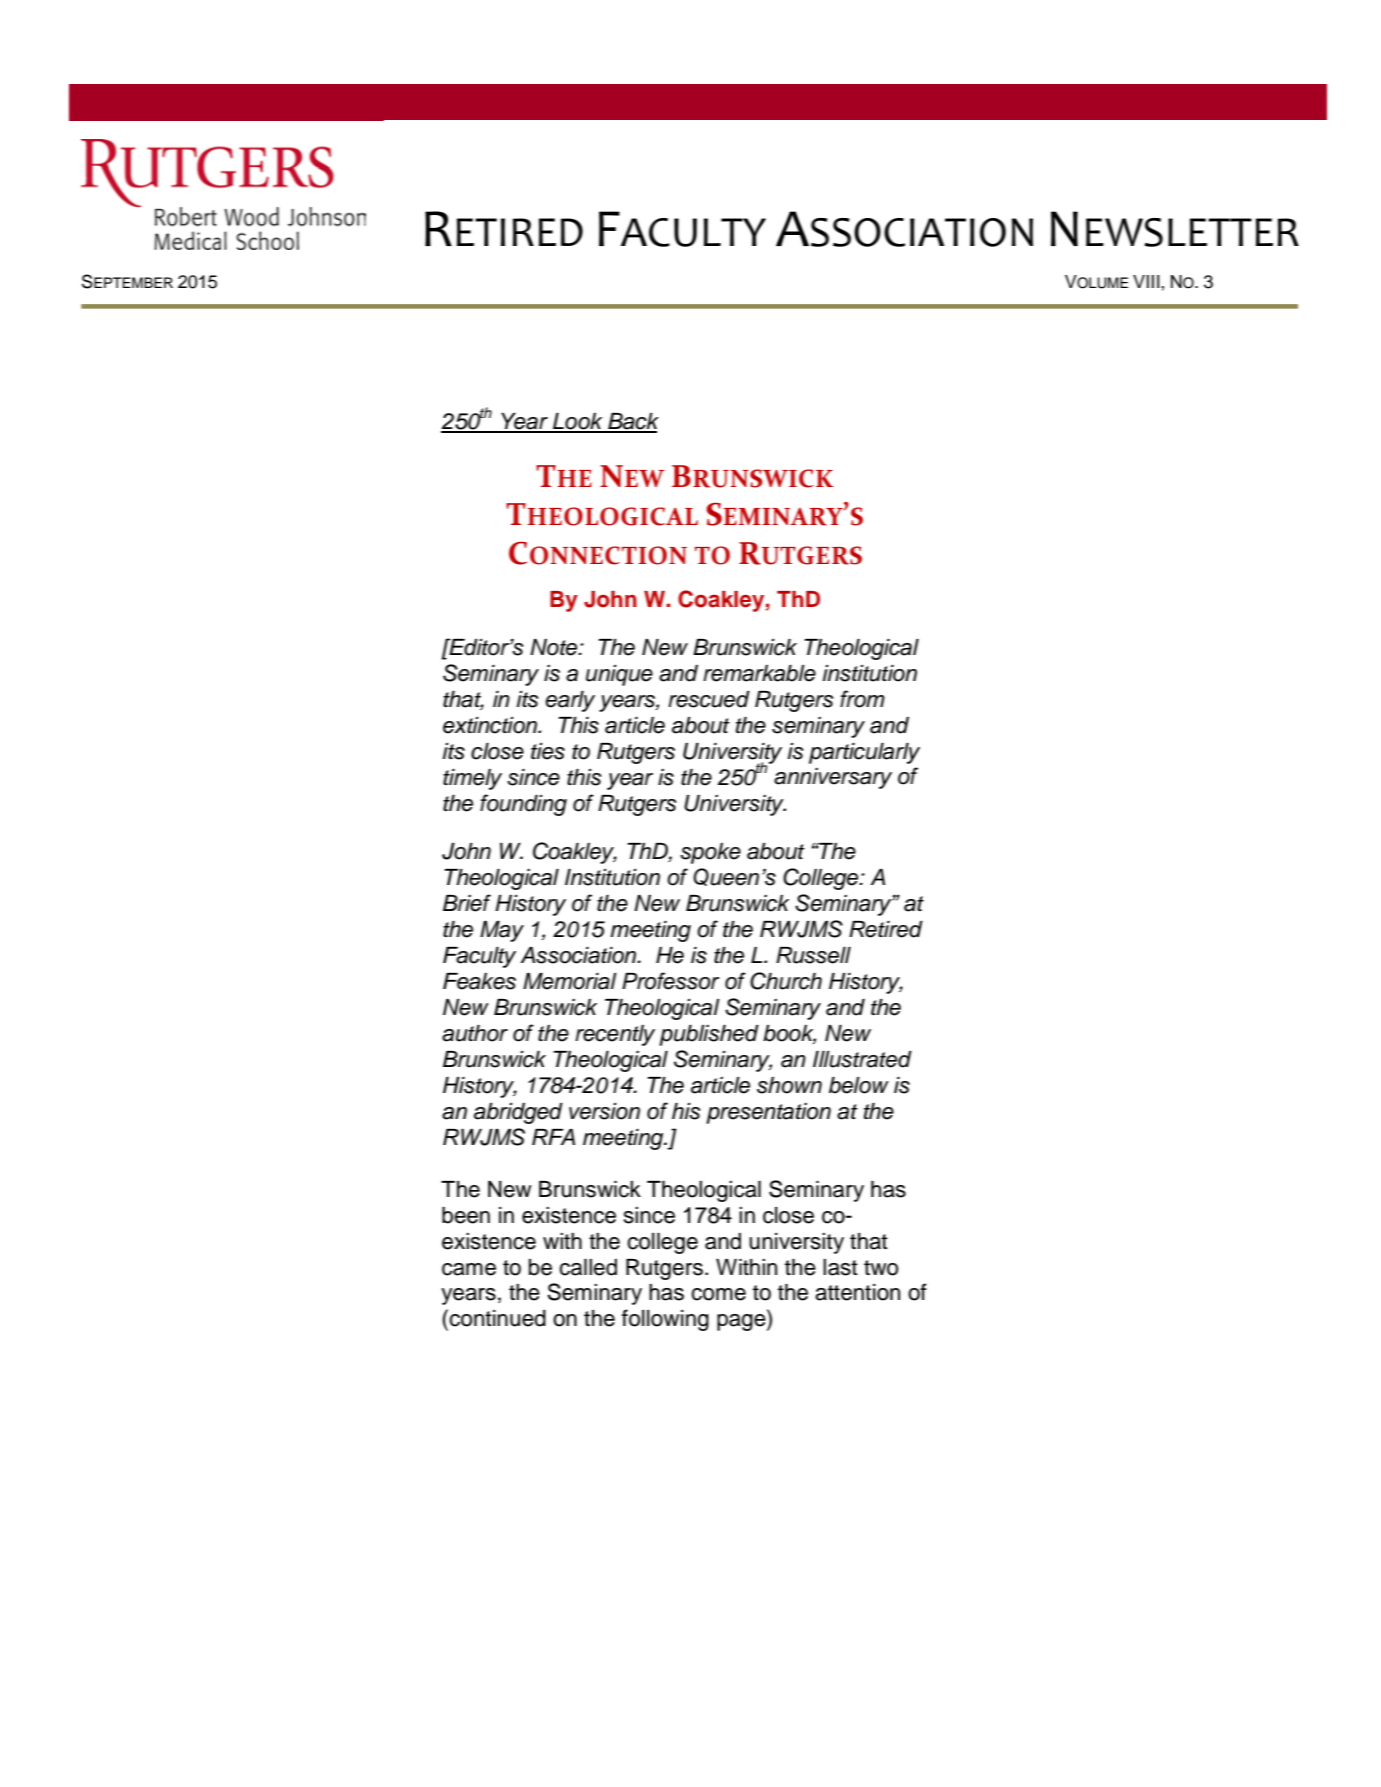 The width and height of the screenshot is (1381, 1787). What do you see at coordinates (759, 673) in the screenshot?
I see `remarkable` at bounding box center [759, 673].
